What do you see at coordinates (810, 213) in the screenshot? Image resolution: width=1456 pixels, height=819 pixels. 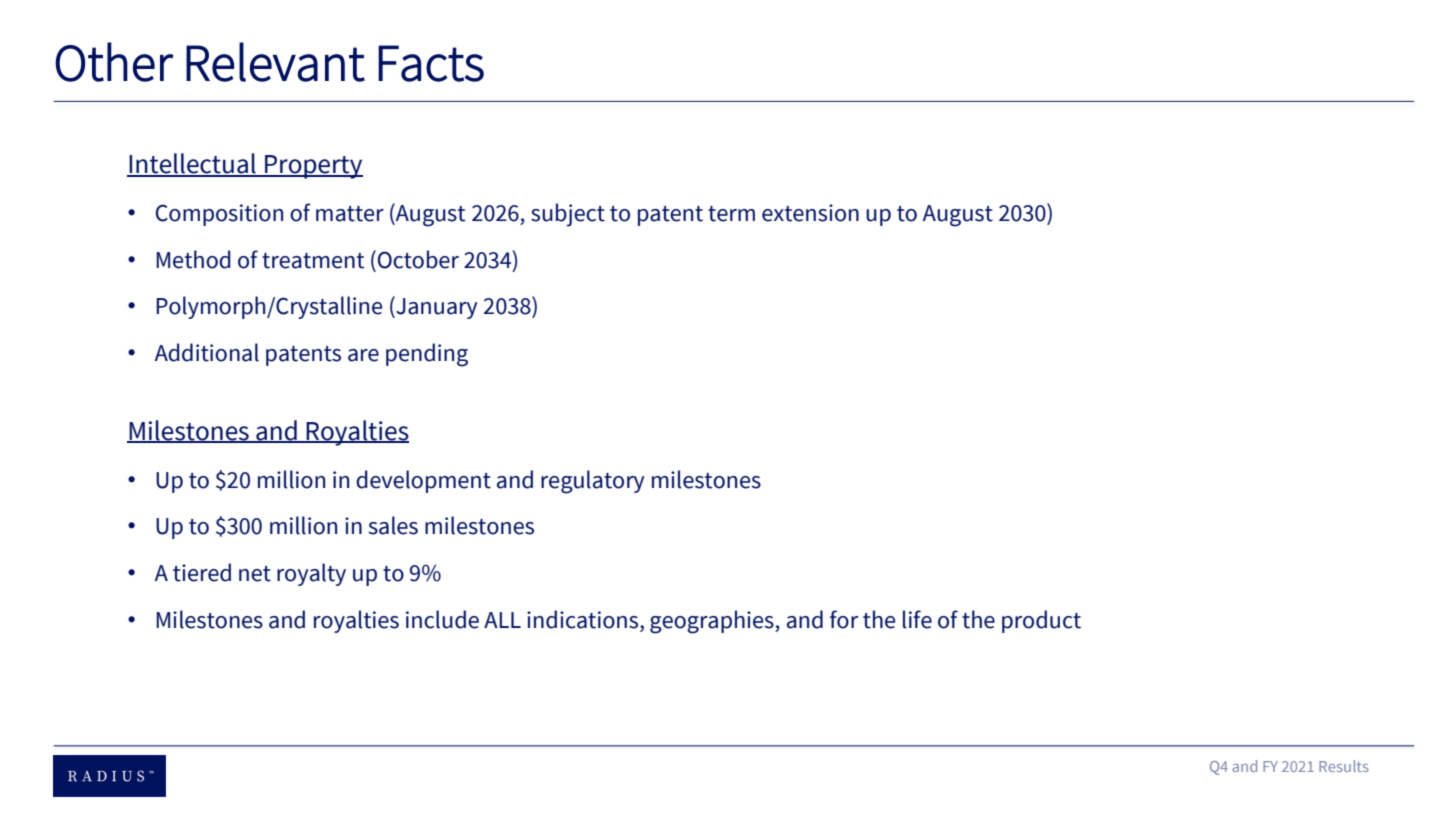 I see `extension` at bounding box center [810, 213].
